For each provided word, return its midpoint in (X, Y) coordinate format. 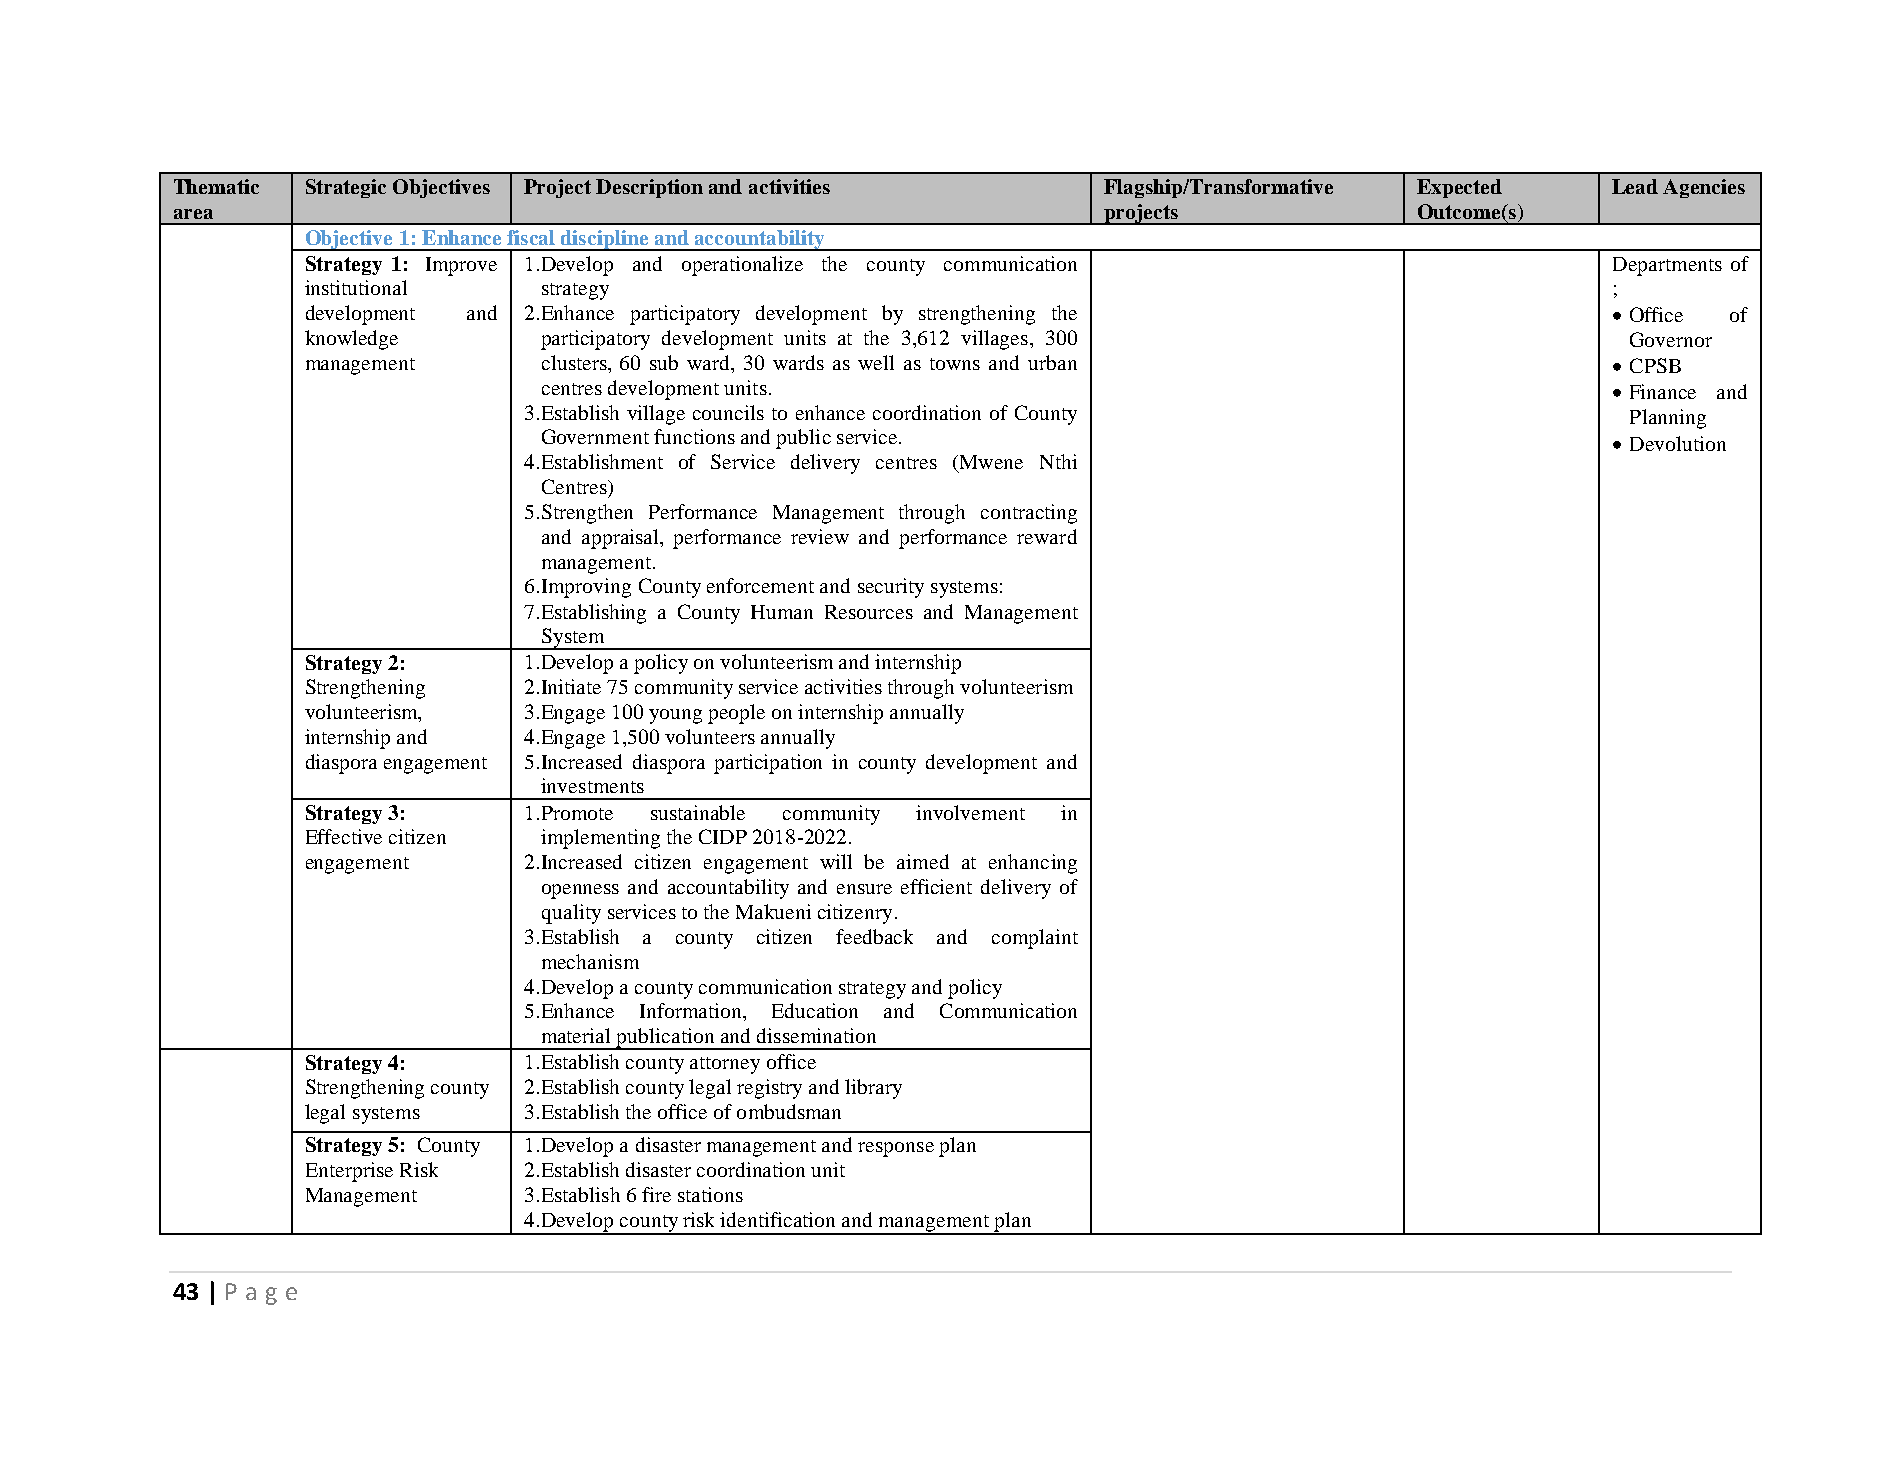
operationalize (742, 266)
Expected (1459, 188)
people (736, 714)
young (675, 716)
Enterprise (349, 1172)
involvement (970, 812)
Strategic (346, 188)
